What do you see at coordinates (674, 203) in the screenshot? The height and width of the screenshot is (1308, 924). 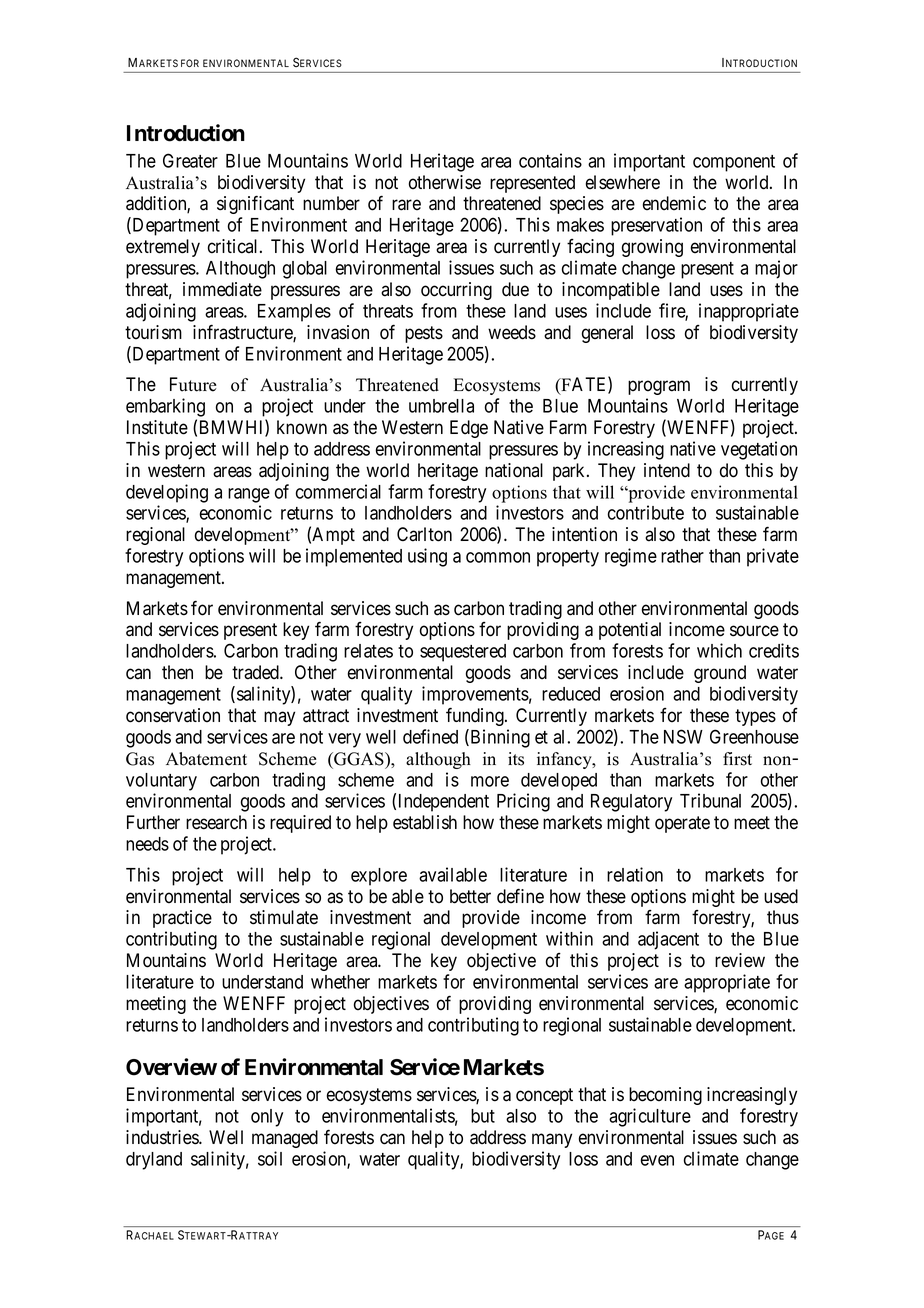 I see `endemic` at bounding box center [674, 203].
